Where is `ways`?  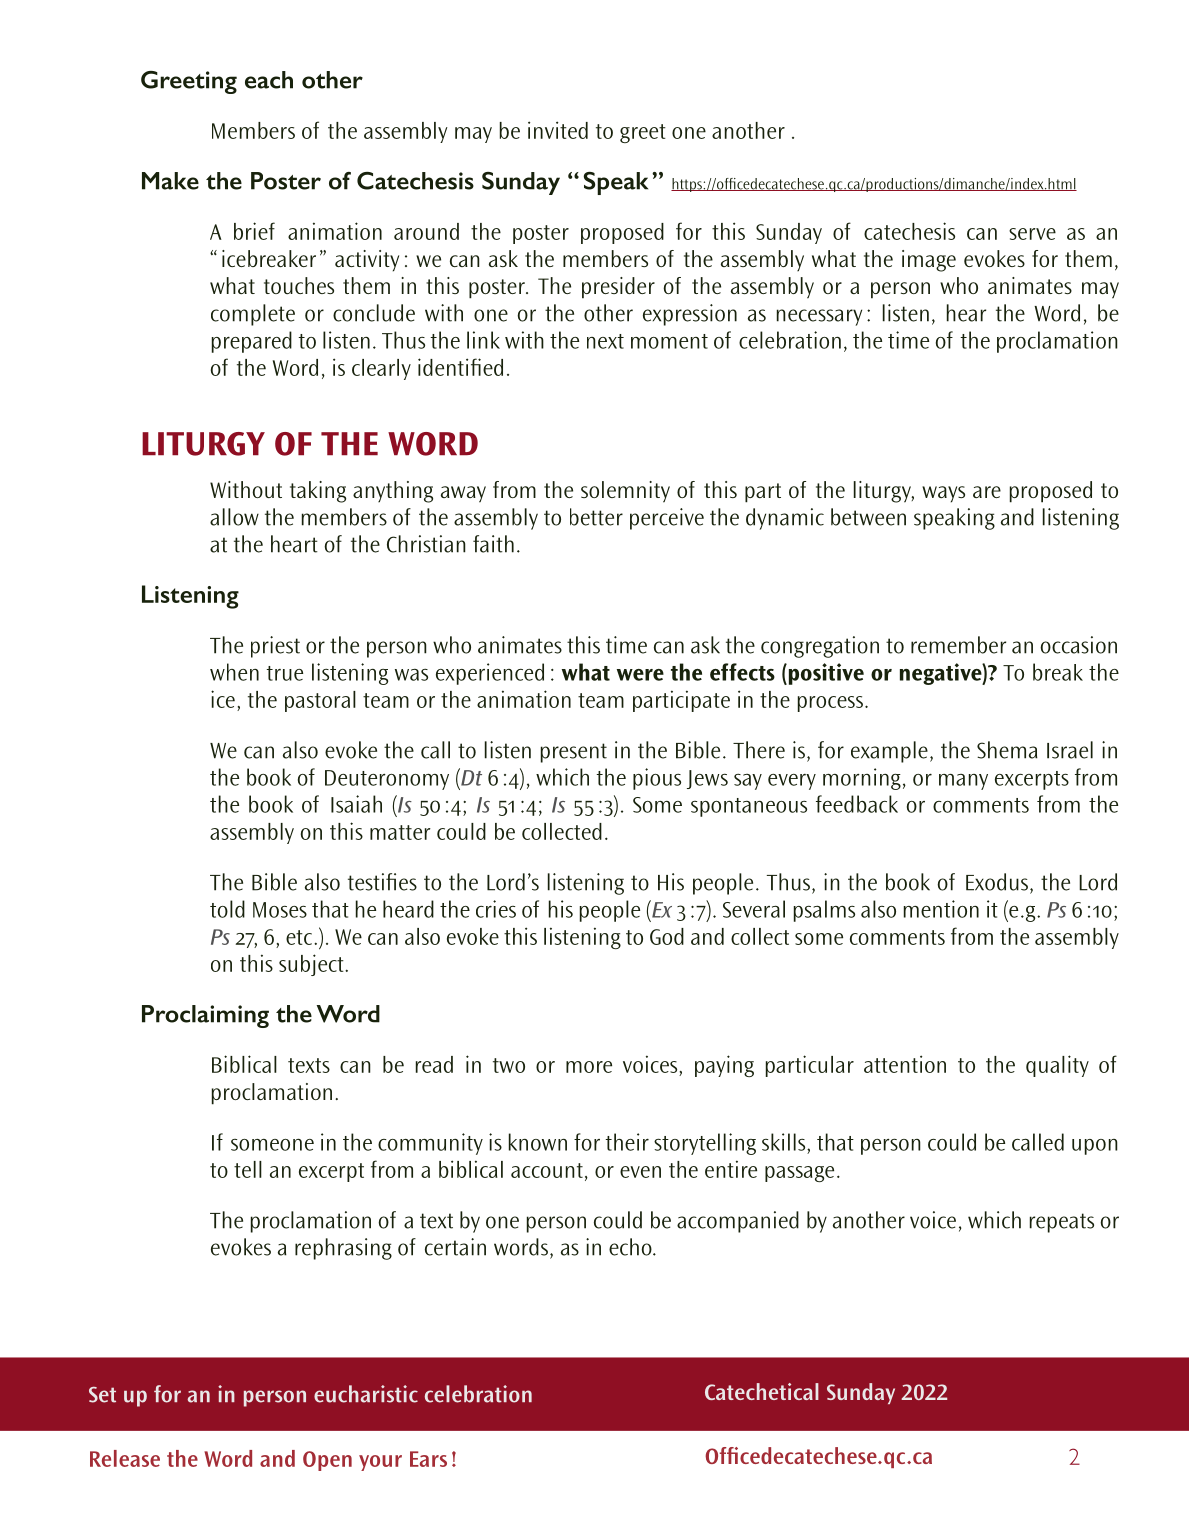 ways is located at coordinates (943, 494).
